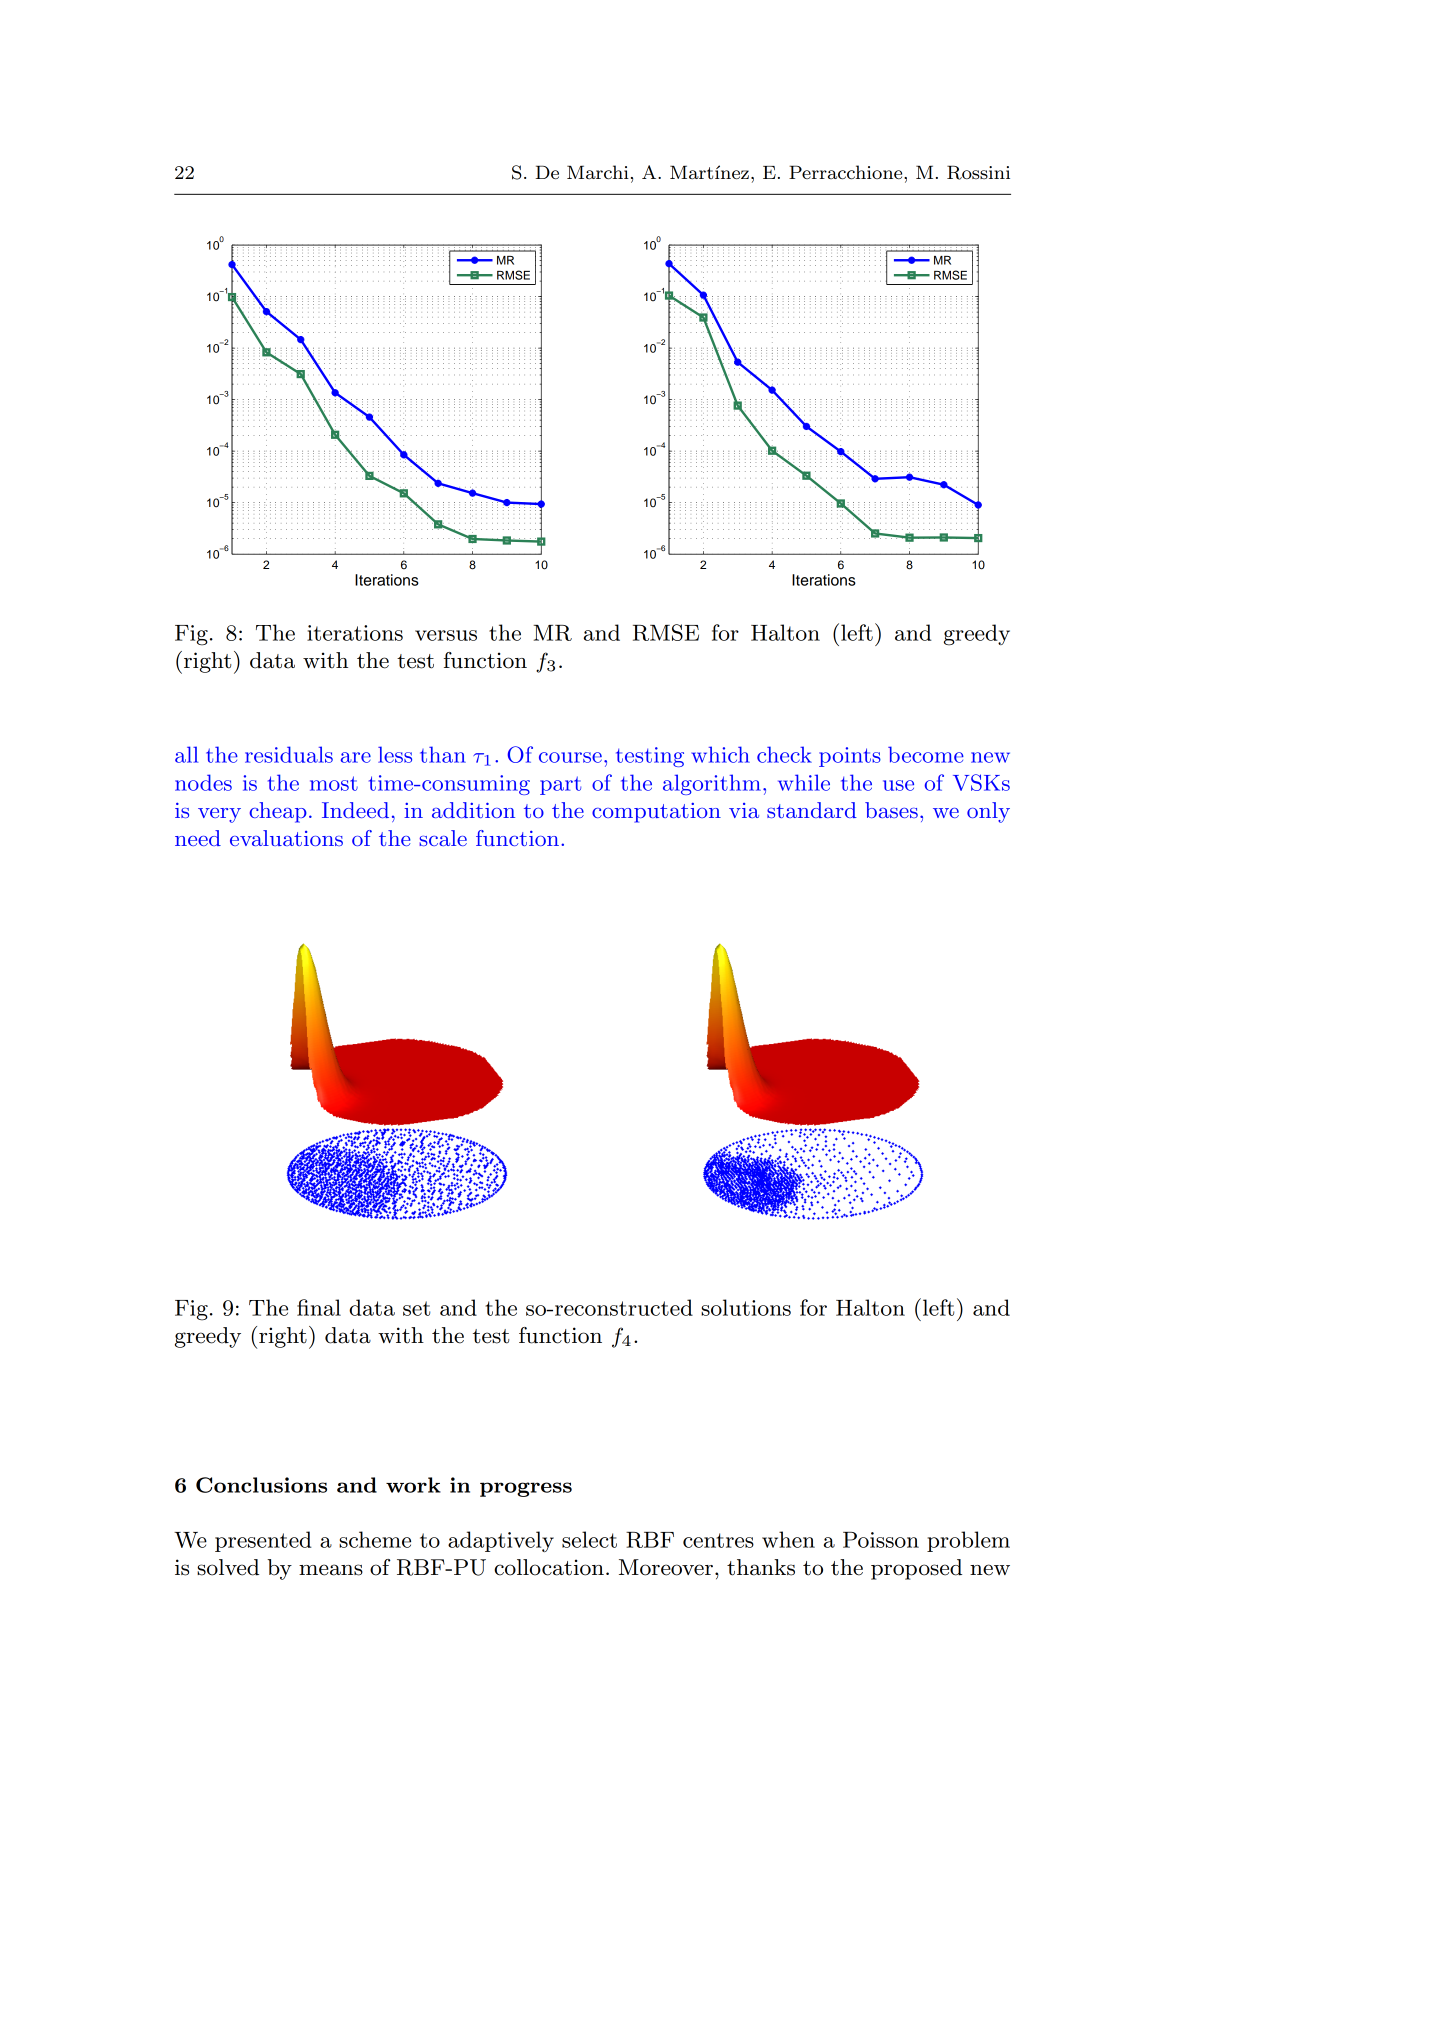 The width and height of the screenshot is (1441, 2038). What do you see at coordinates (891, 810) in the screenshot?
I see `bases` at bounding box center [891, 810].
